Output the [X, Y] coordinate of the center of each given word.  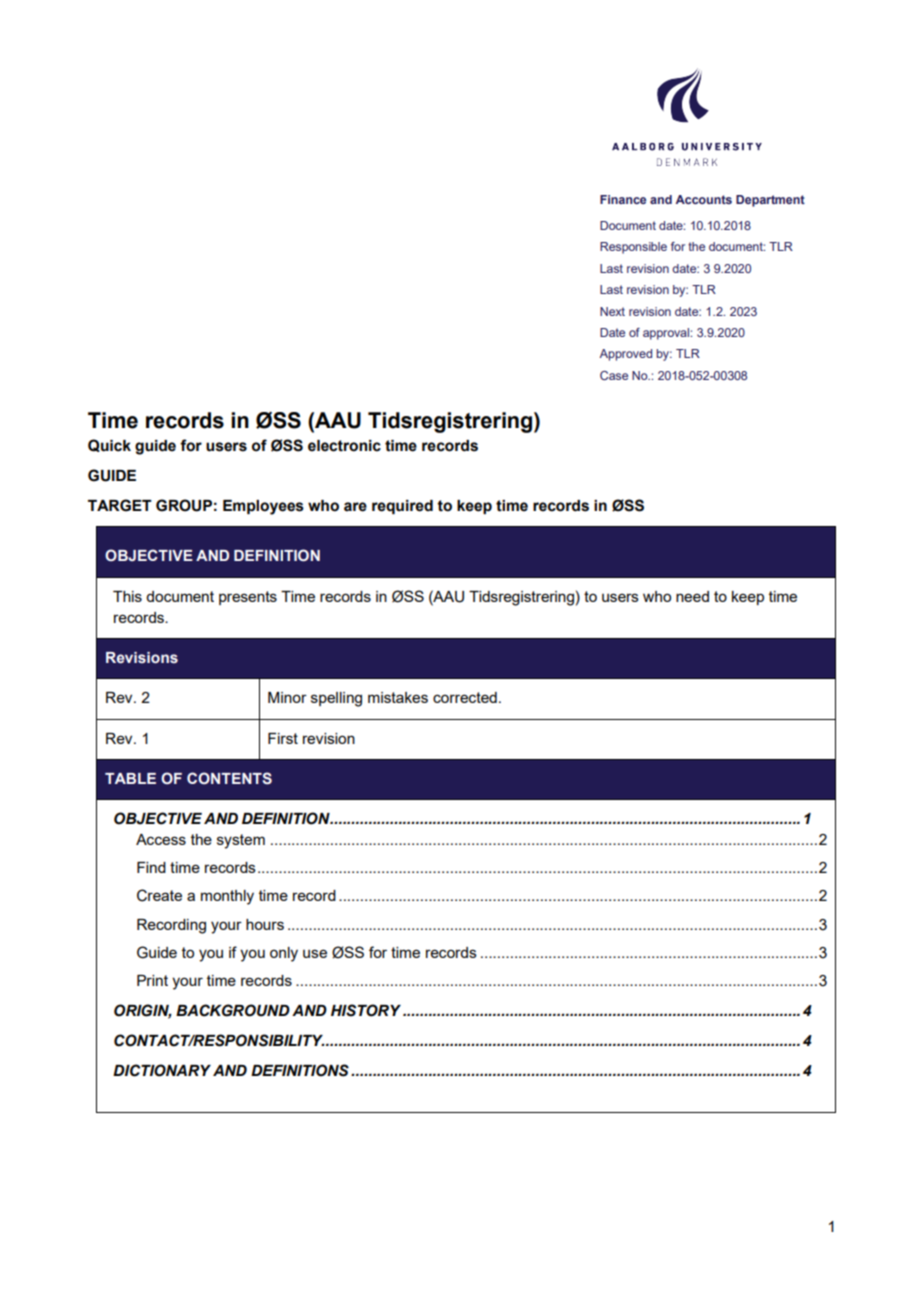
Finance [623, 199]
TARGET [120, 505]
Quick [109, 445]
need [692, 596]
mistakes [398, 697]
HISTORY [366, 1010]
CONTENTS [229, 778]
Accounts [704, 199]
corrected [465, 697]
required [402, 507]
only [284, 954]
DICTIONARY [162, 1070]
